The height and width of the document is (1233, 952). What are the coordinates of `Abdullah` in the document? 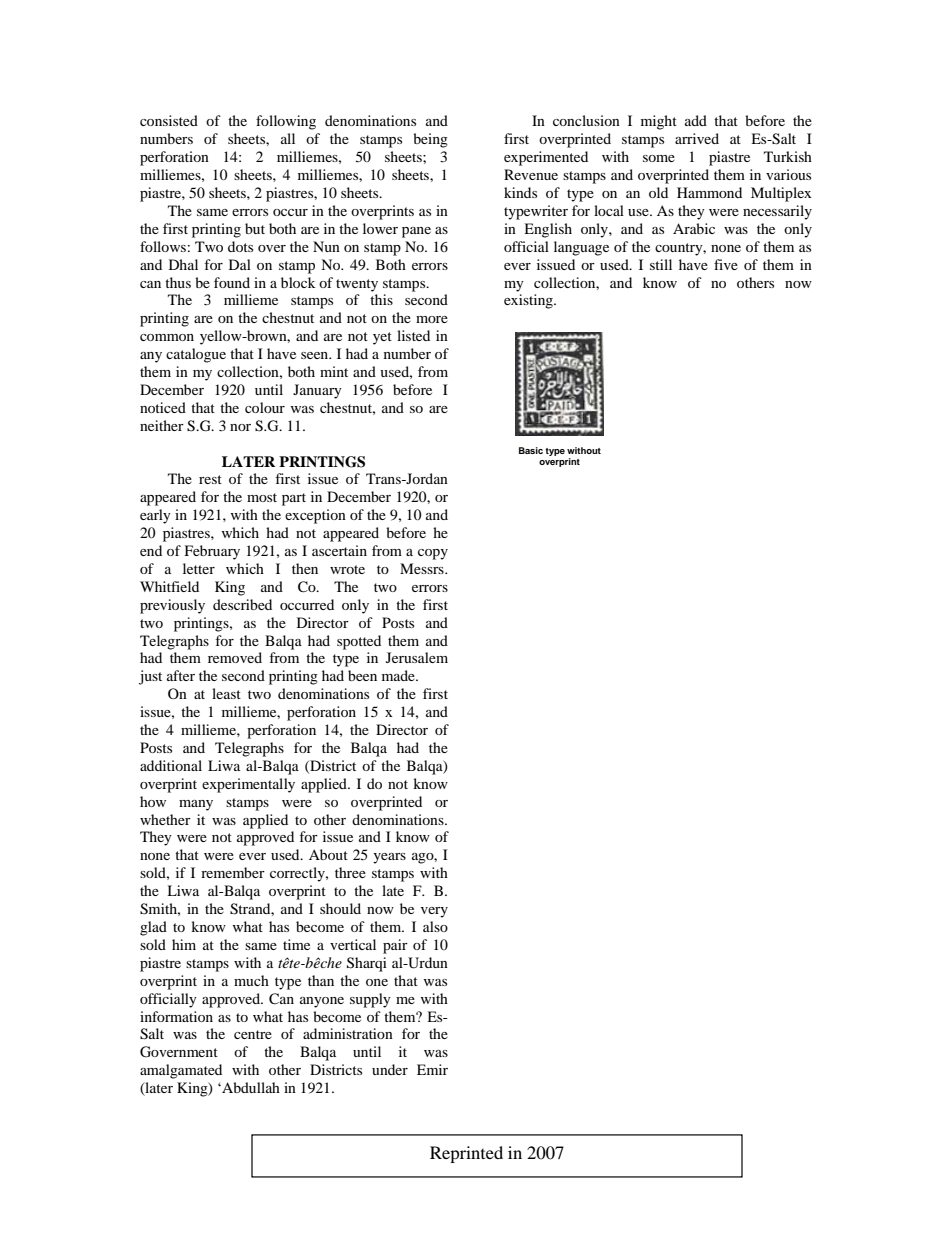 It's located at (250, 1087).
